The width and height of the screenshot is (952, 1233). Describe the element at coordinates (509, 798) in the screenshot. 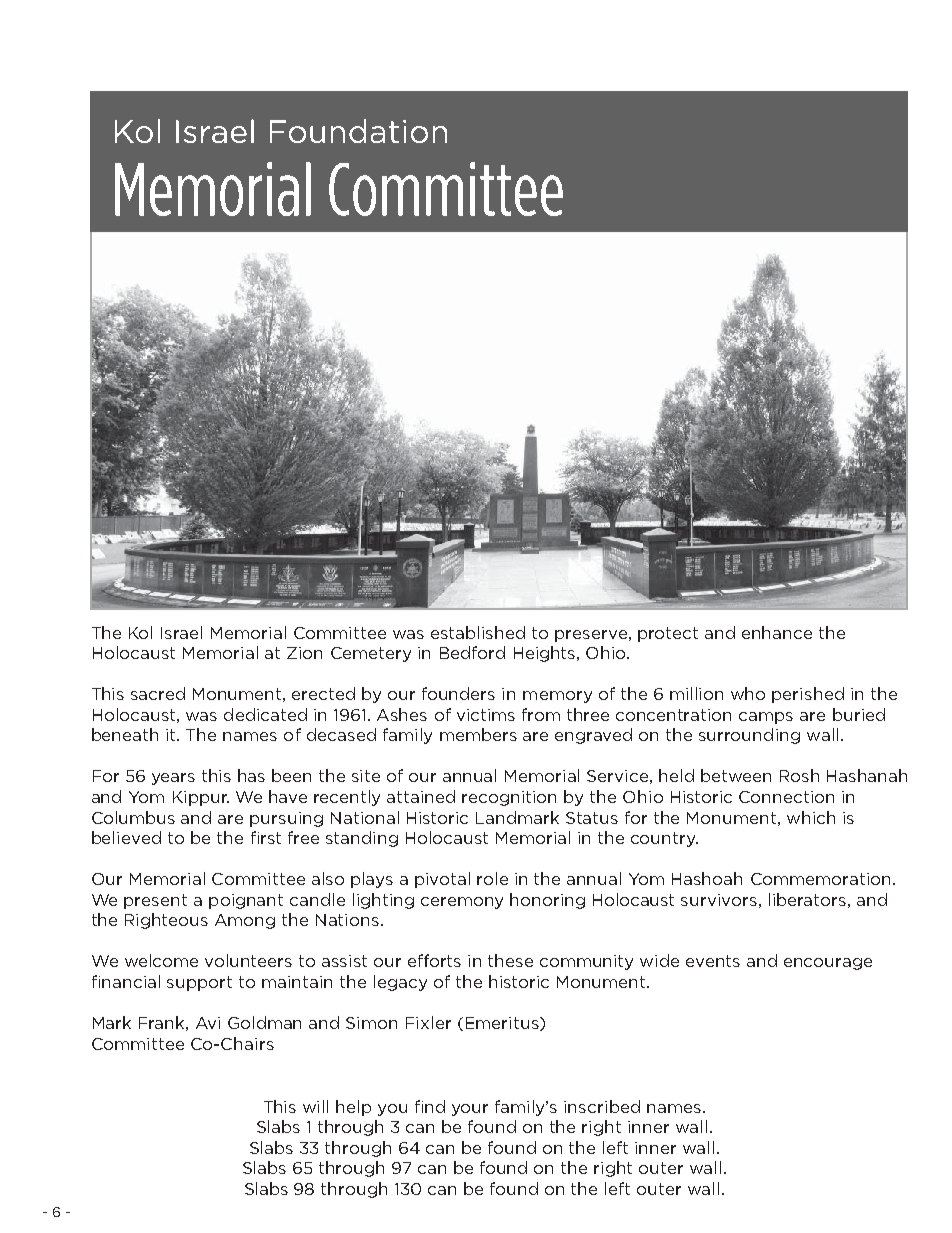

I see `recognition` at that location.
